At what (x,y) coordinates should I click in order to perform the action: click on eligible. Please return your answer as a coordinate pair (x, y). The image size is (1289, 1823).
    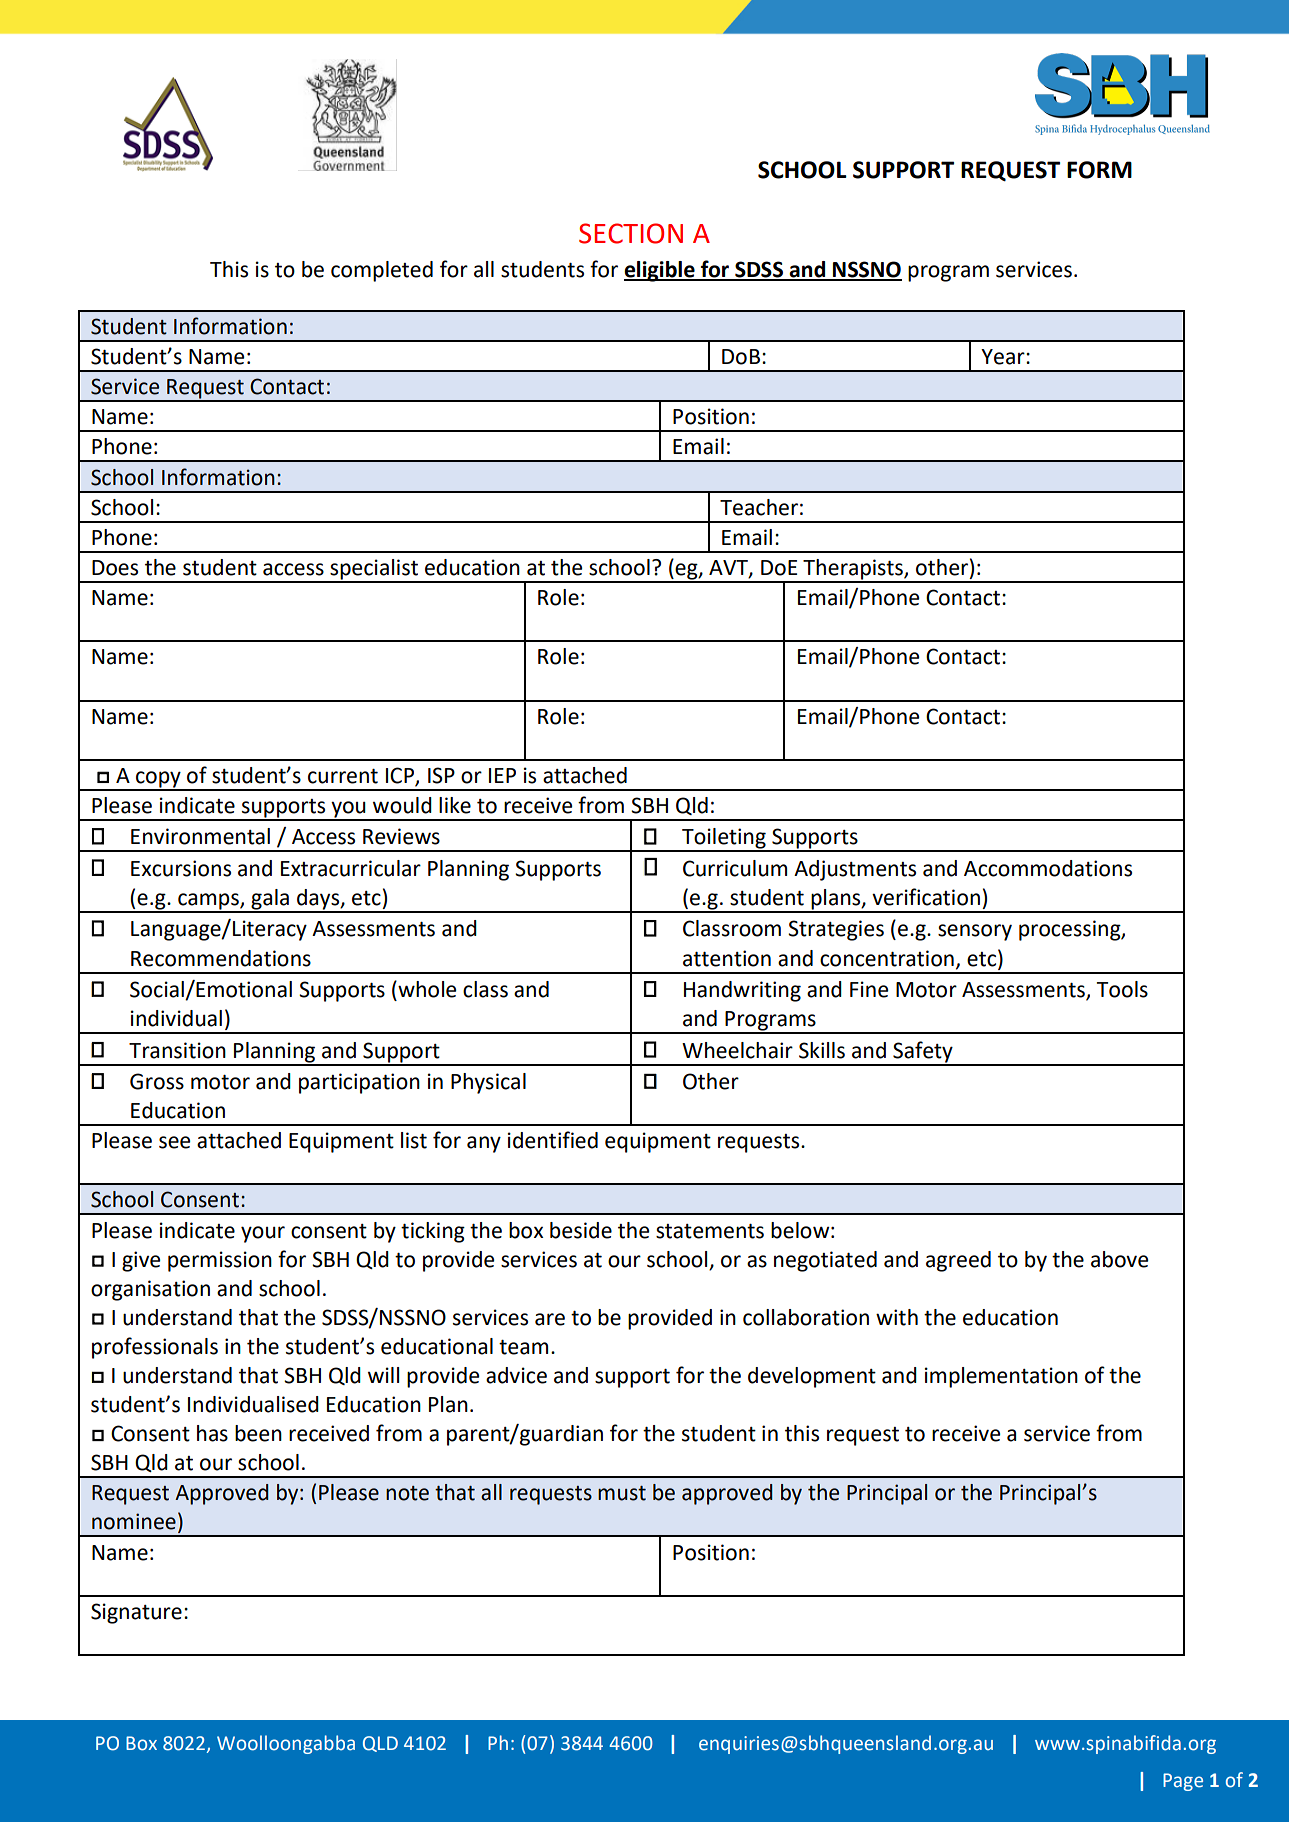
    Looking at the image, I should click on (660, 271).
